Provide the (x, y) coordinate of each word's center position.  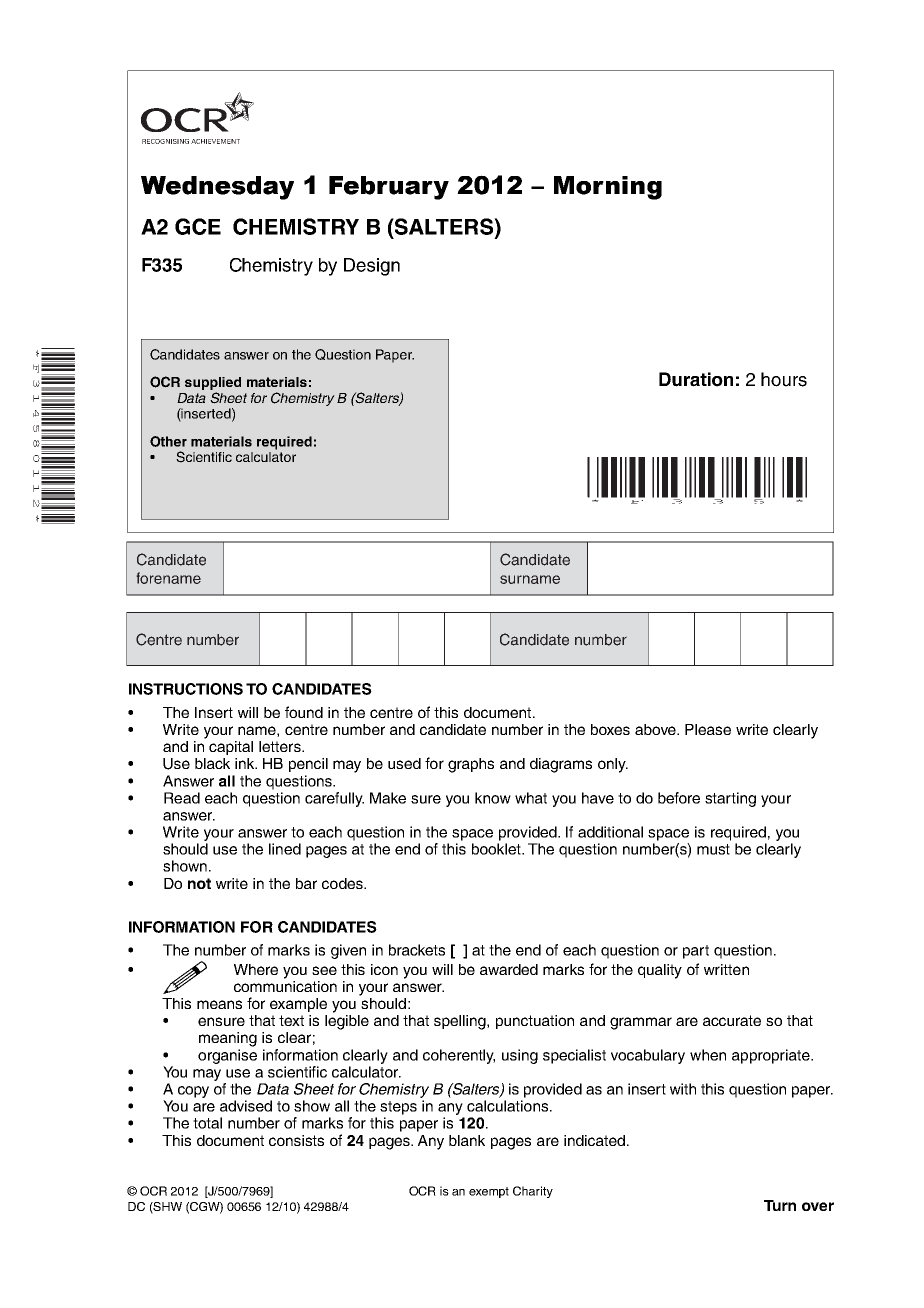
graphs (471, 765)
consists (296, 1140)
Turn (780, 1205)
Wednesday (217, 188)
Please (708, 729)
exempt (489, 1192)
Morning (608, 188)
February (389, 188)
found (304, 712)
